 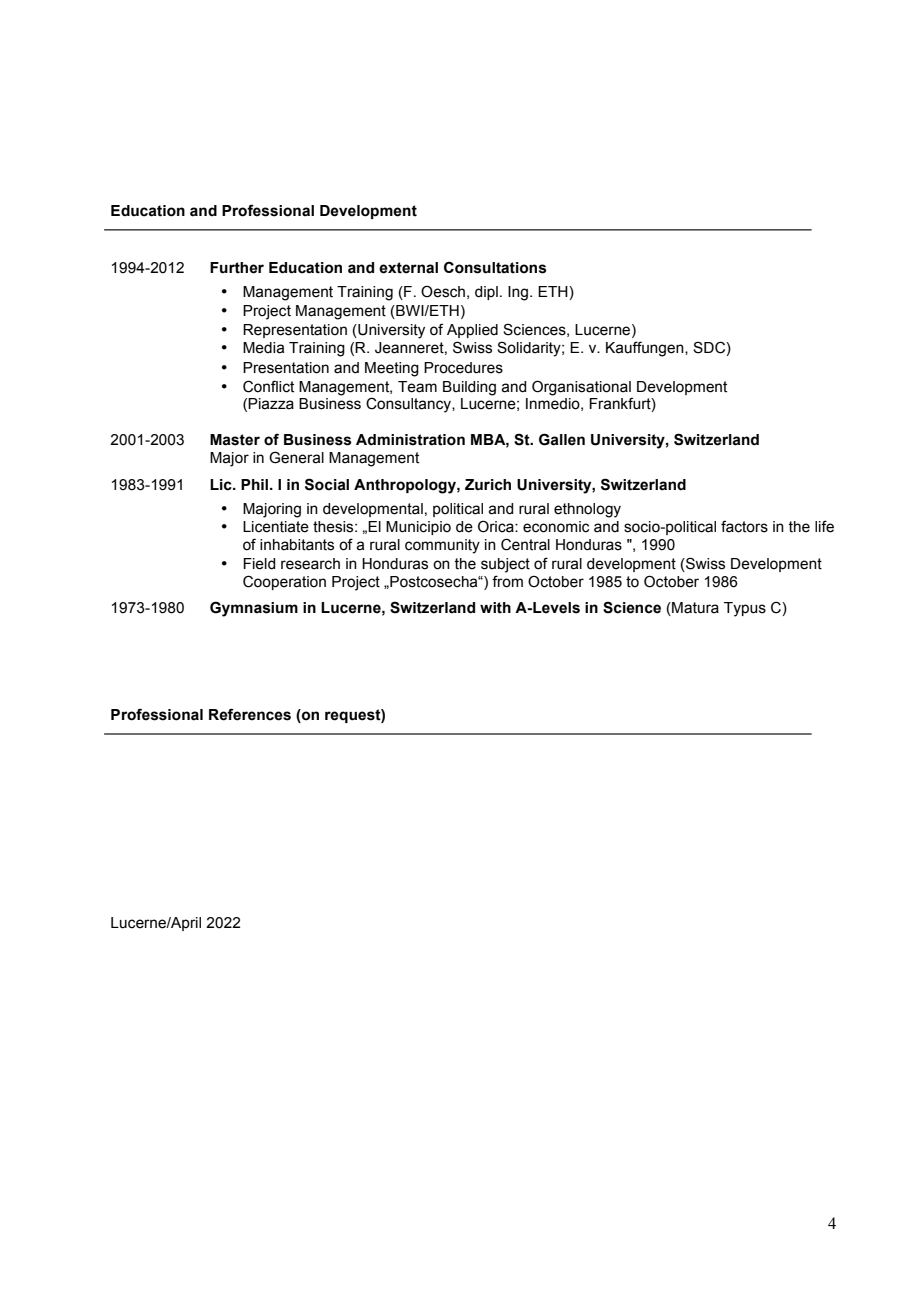 I want to click on Consultations, so click(x=495, y=267).
